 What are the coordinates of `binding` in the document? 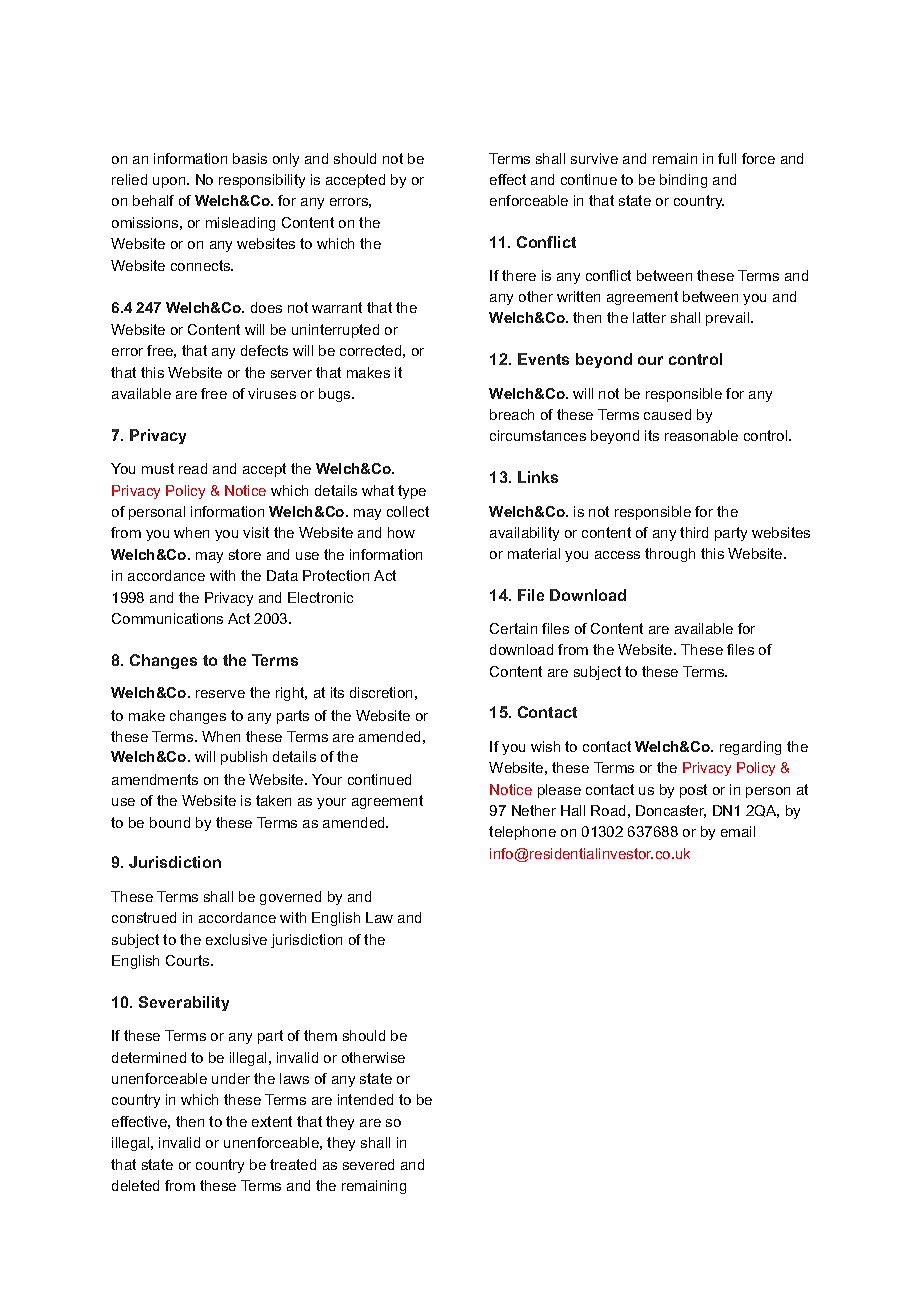 It's located at (683, 181).
